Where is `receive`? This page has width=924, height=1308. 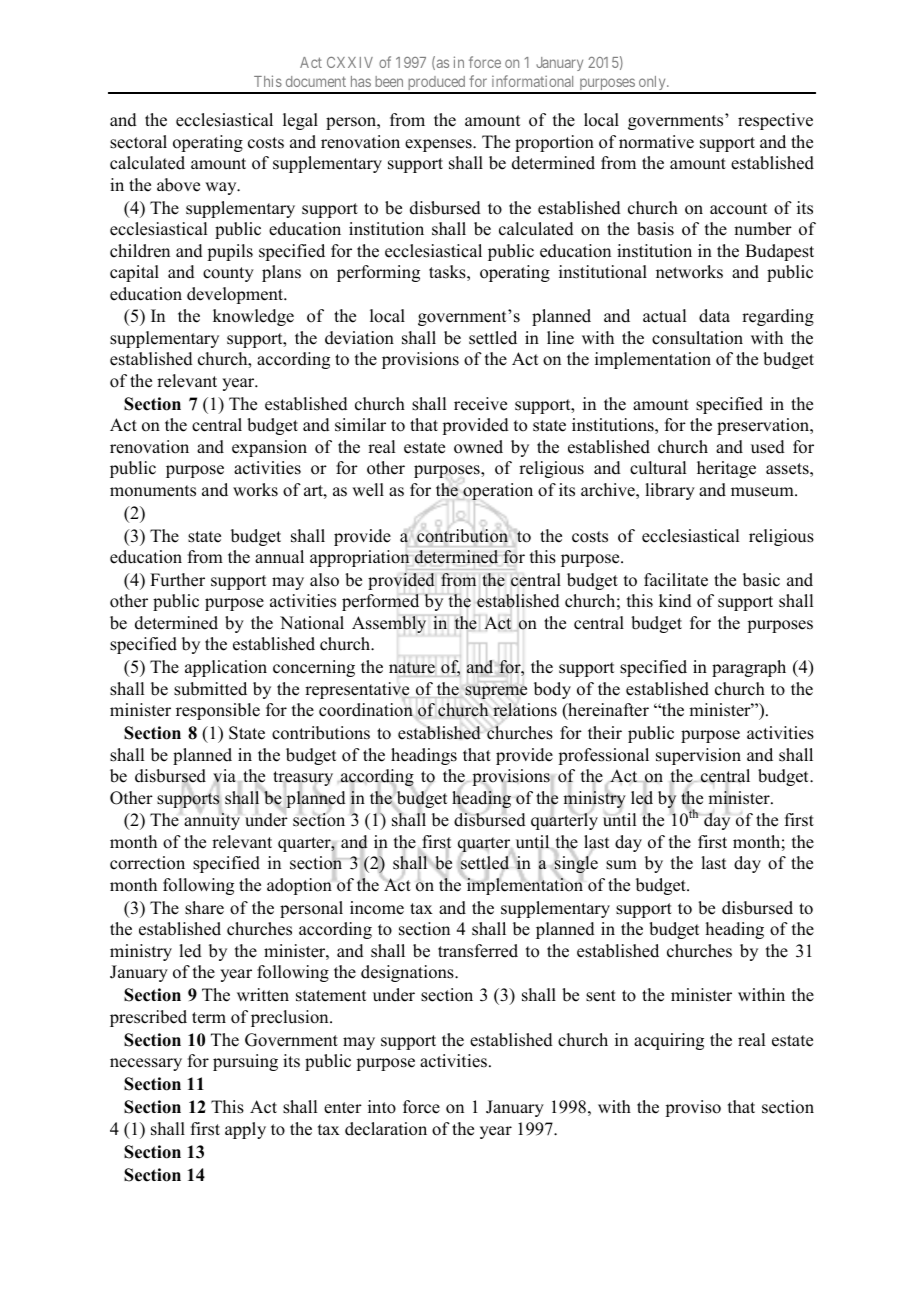 receive is located at coordinates (480, 404).
